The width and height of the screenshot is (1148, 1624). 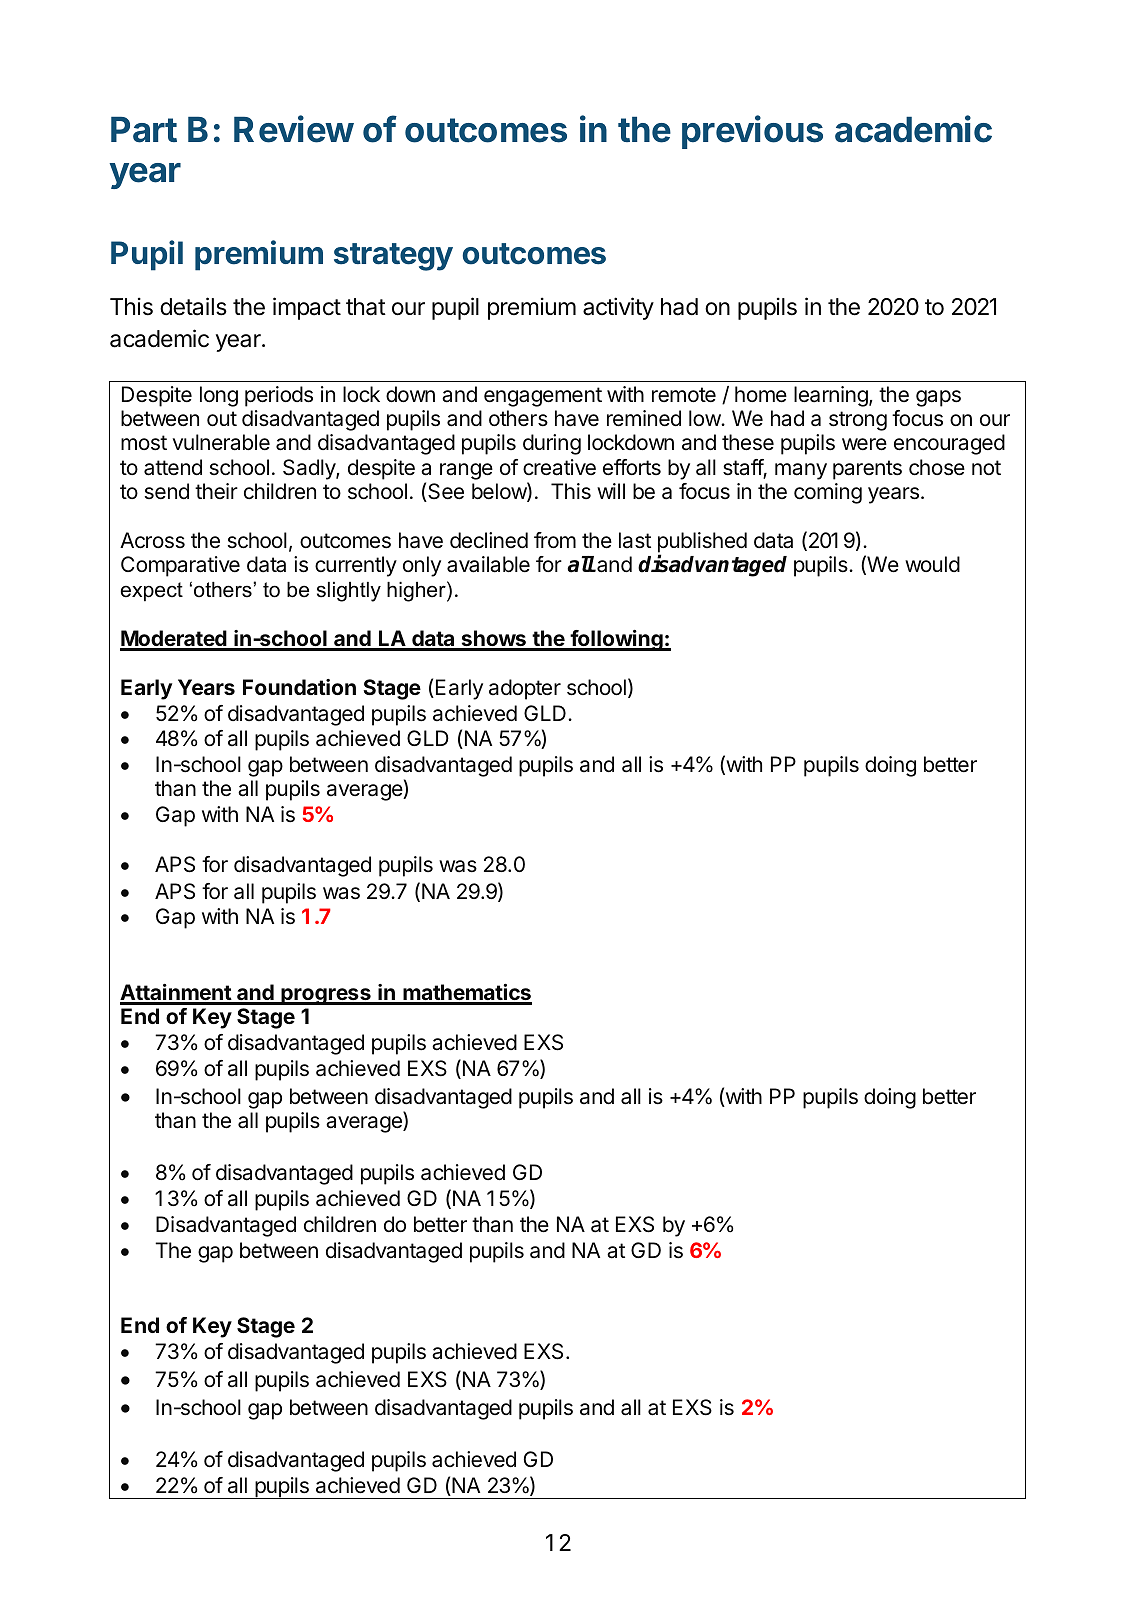 What do you see at coordinates (832, 396) in the screenshot?
I see `learning` at bounding box center [832, 396].
